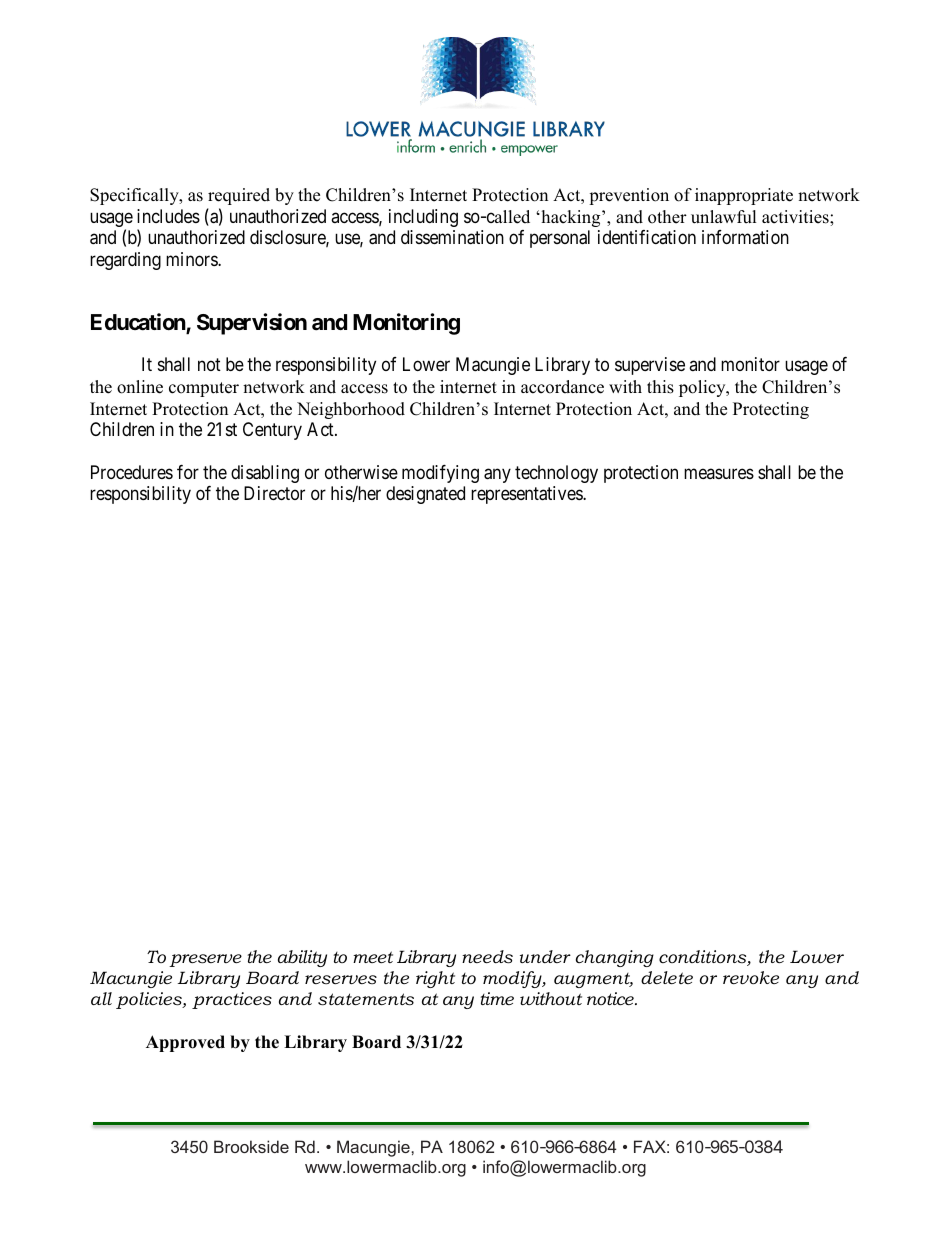 Image resolution: width=952 pixels, height=1233 pixels. What do you see at coordinates (425, 495) in the screenshot?
I see `designated` at bounding box center [425, 495].
